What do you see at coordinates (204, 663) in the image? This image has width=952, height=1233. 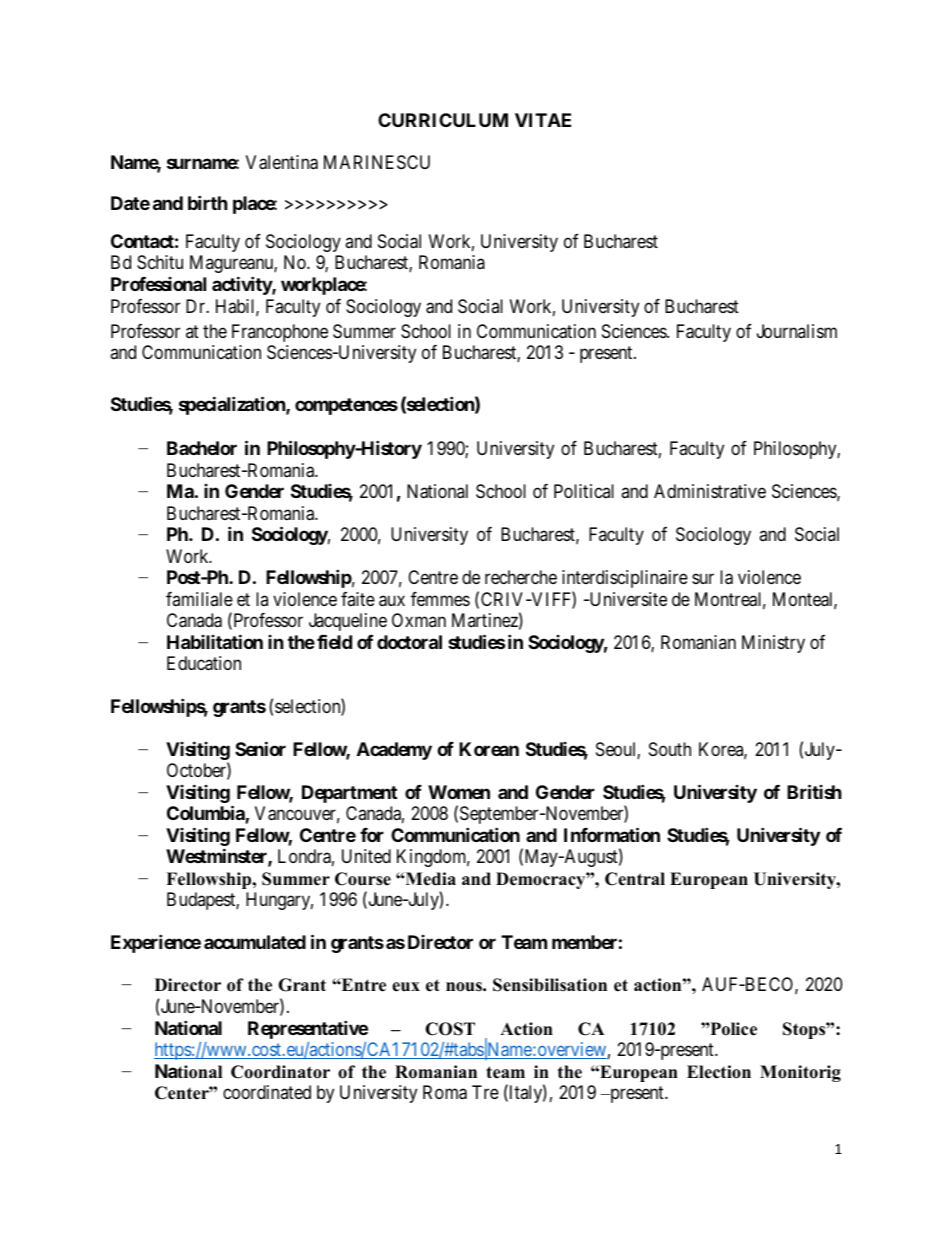 I see `Education` at bounding box center [204, 663].
